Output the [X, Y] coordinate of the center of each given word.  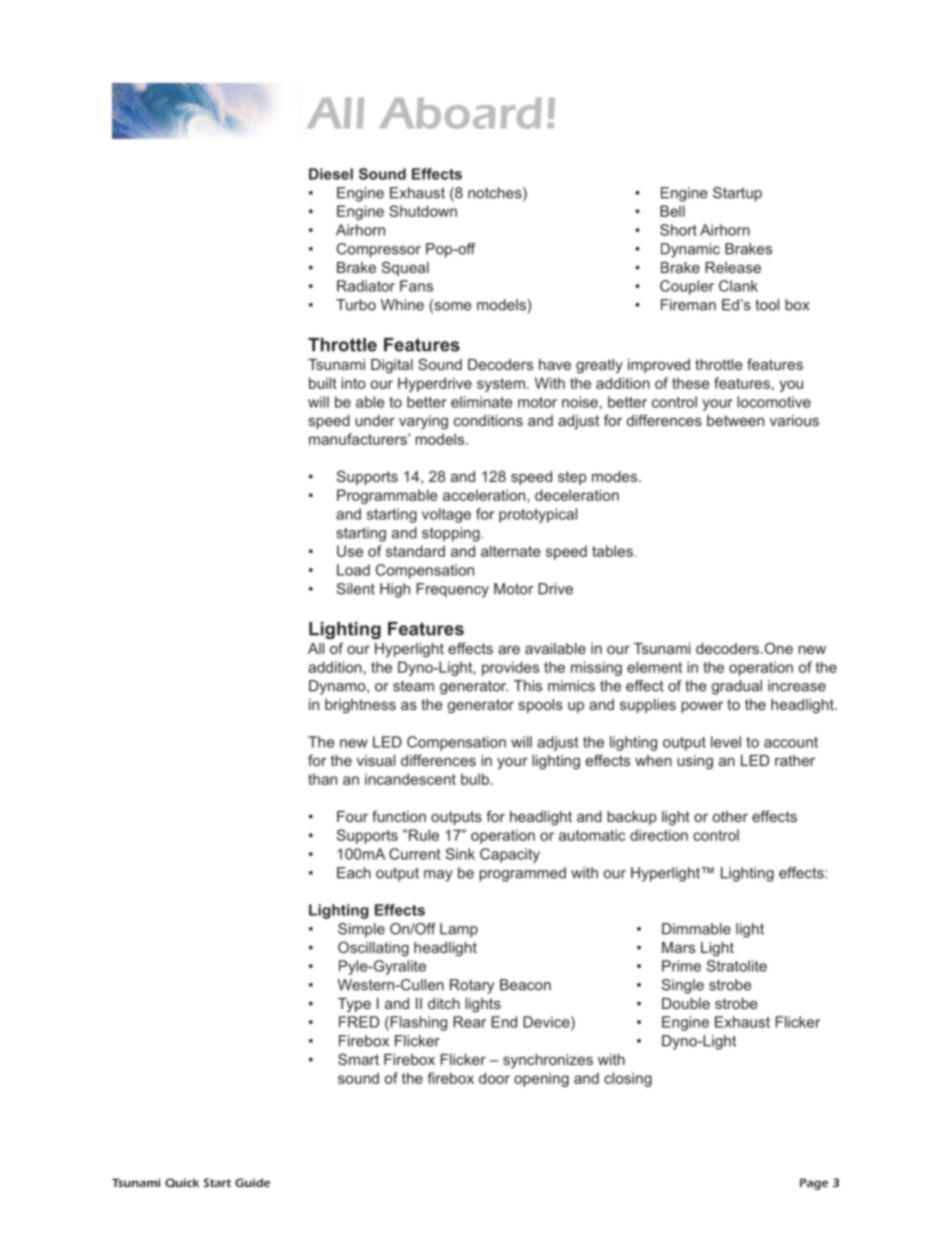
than [322, 779]
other [730, 816]
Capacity [510, 855]
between [735, 420]
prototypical [538, 515]
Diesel [331, 174]
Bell [672, 211]
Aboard [460, 113]
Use [350, 551]
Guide [252, 1182]
